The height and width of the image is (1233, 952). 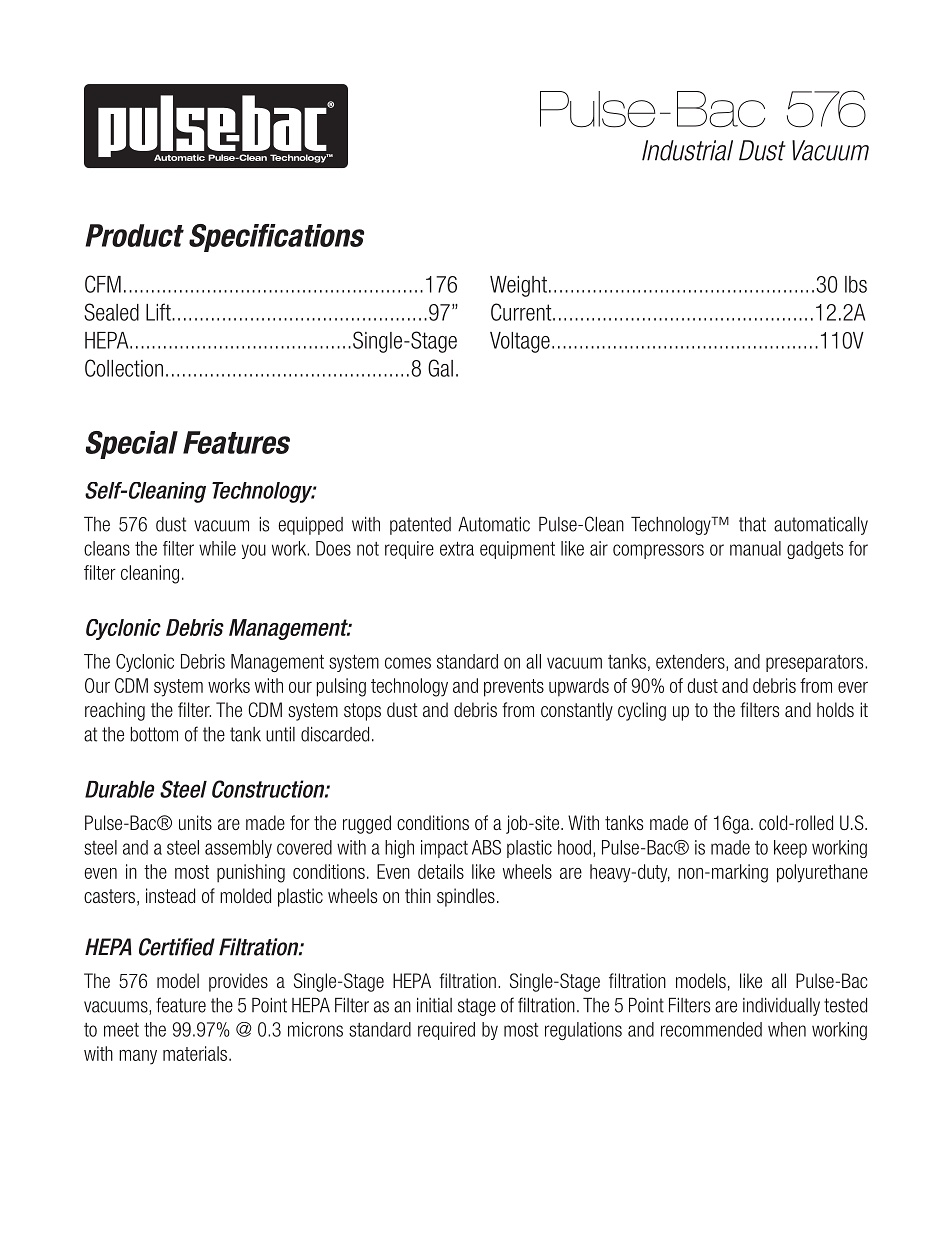 What do you see at coordinates (420, 526) in the image?
I see `patented` at bounding box center [420, 526].
